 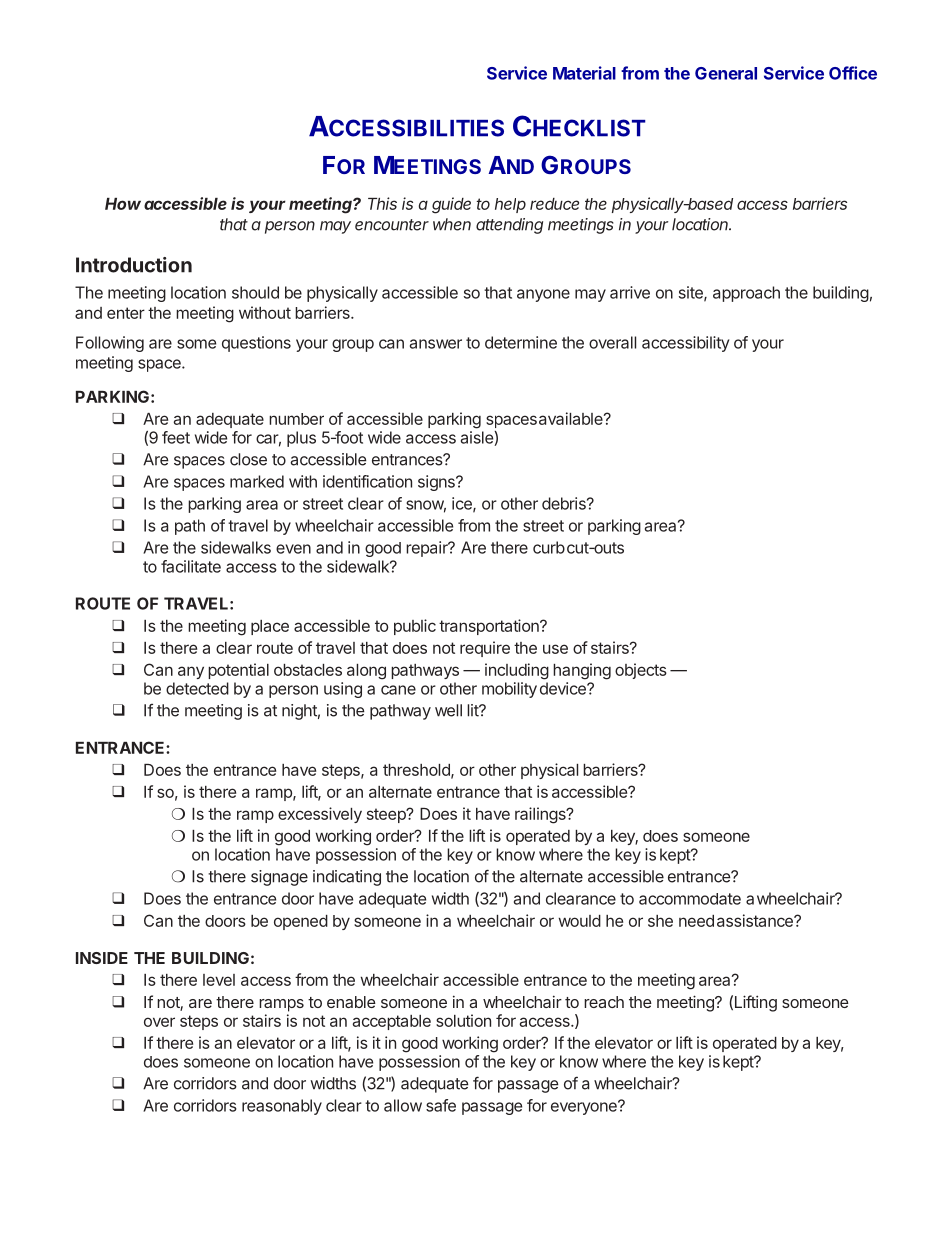 I want to click on Material, so click(x=584, y=73).
